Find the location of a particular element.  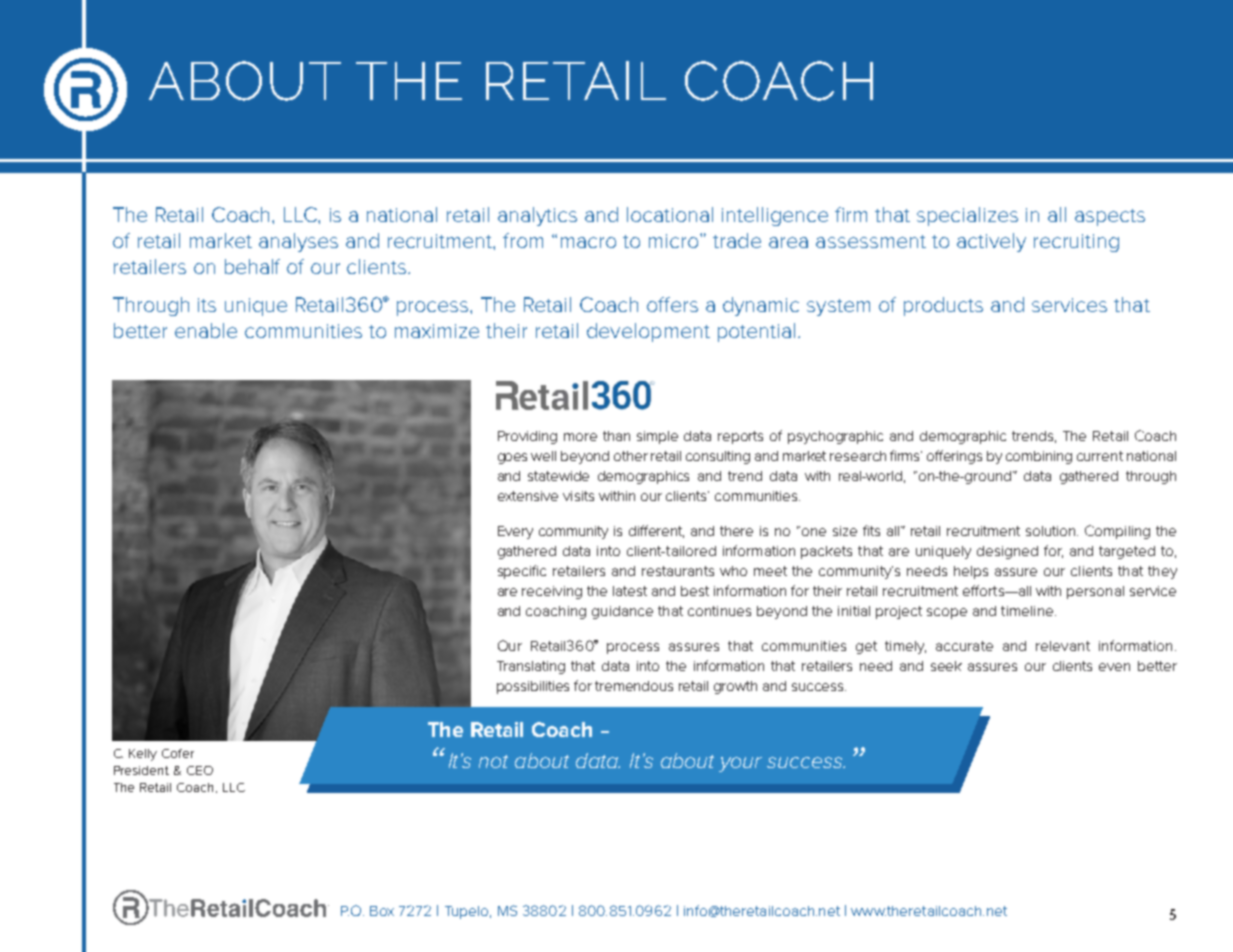

CEO is located at coordinates (200, 770).
